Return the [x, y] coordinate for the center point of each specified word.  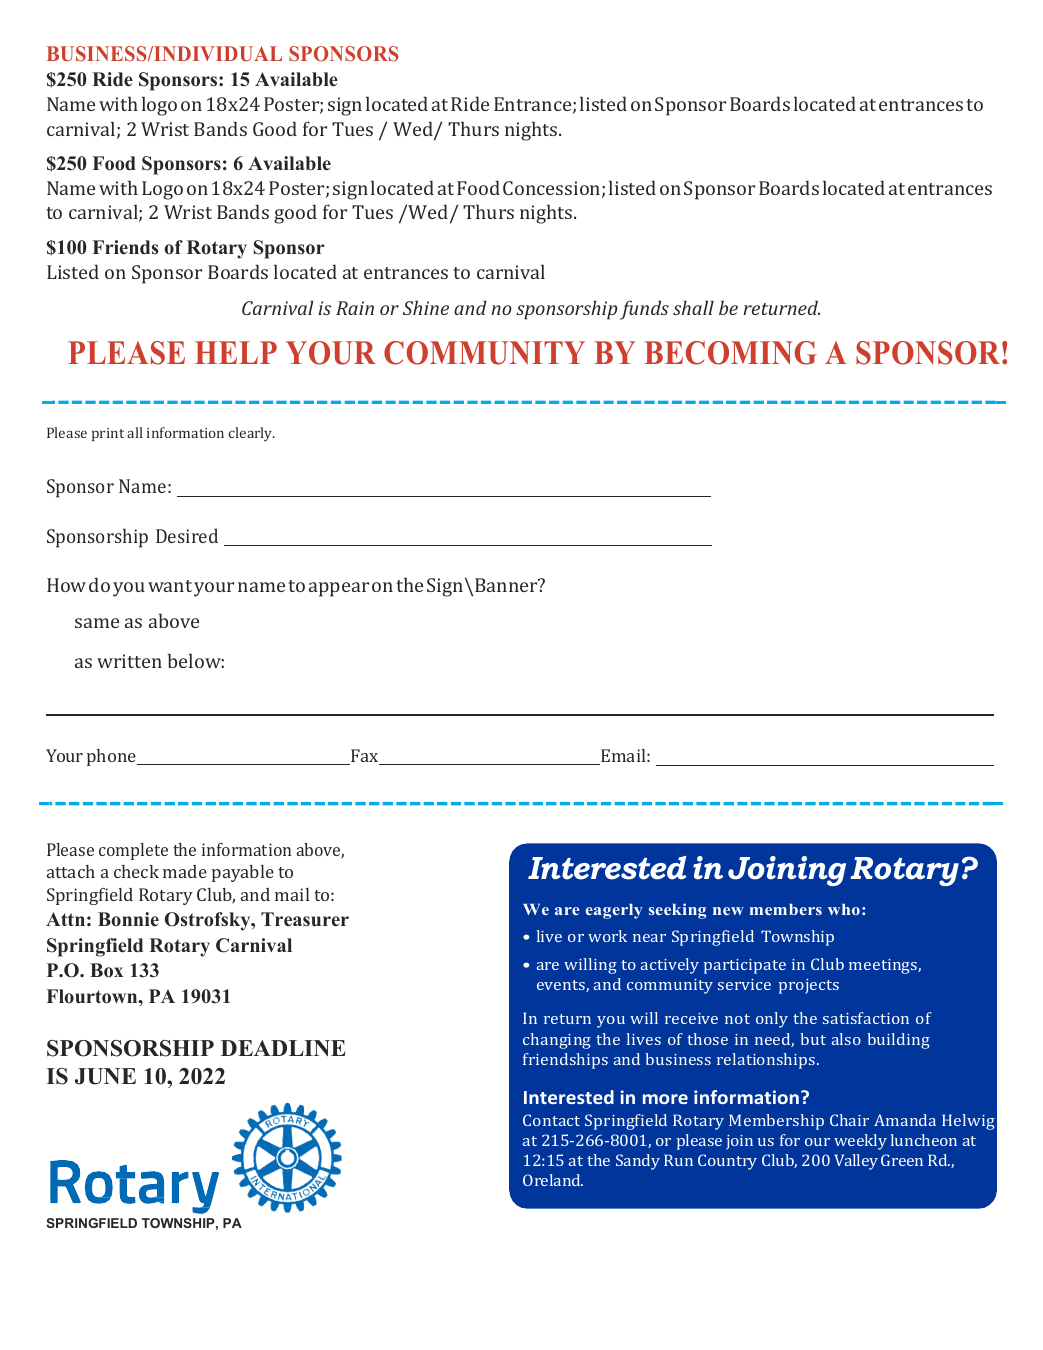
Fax [365, 757]
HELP [236, 352]
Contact [551, 1120]
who [844, 909]
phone [112, 757]
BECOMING [730, 353]
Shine [426, 307]
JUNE [105, 1076]
